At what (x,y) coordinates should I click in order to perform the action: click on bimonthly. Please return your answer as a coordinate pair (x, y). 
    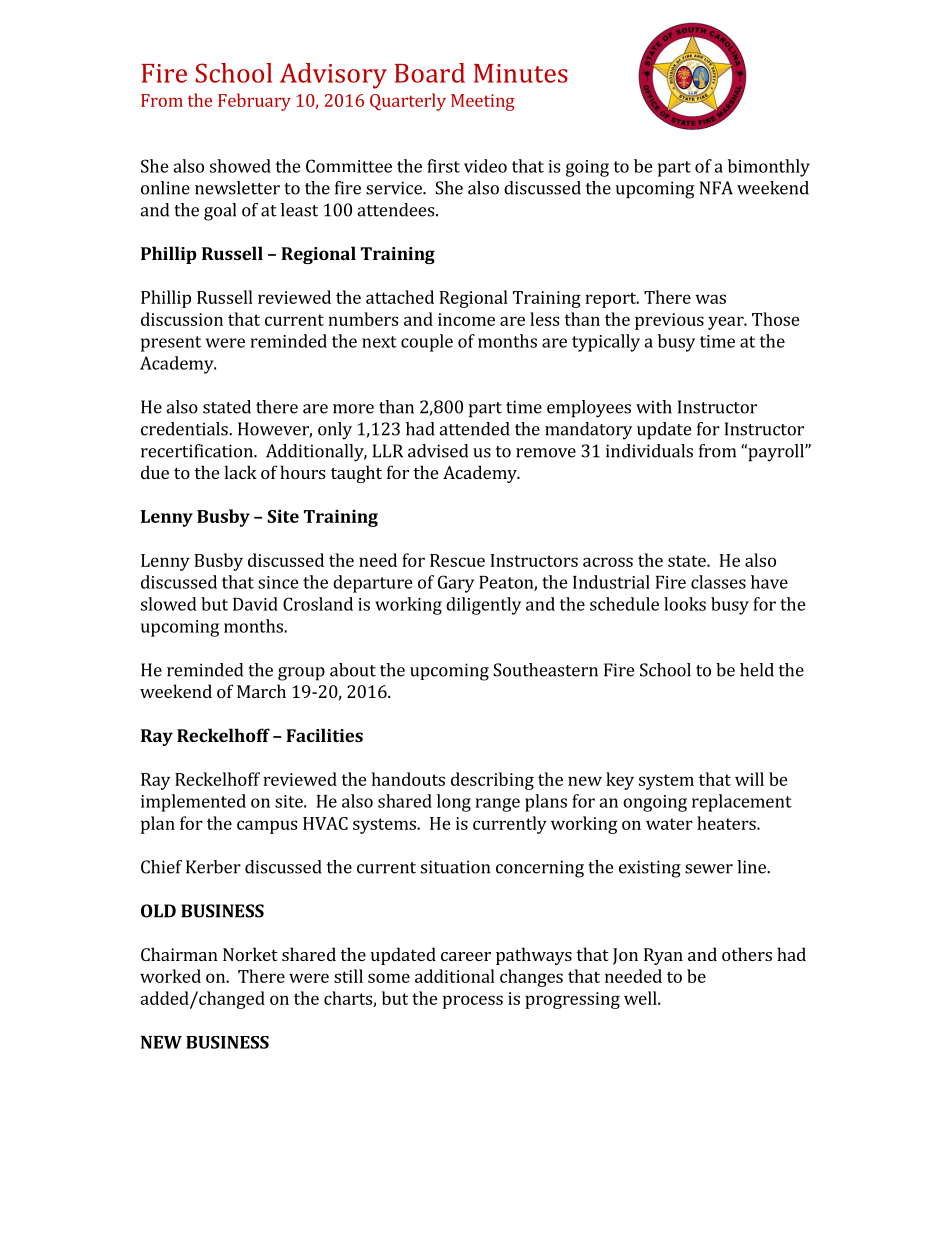
    Looking at the image, I should click on (769, 168).
